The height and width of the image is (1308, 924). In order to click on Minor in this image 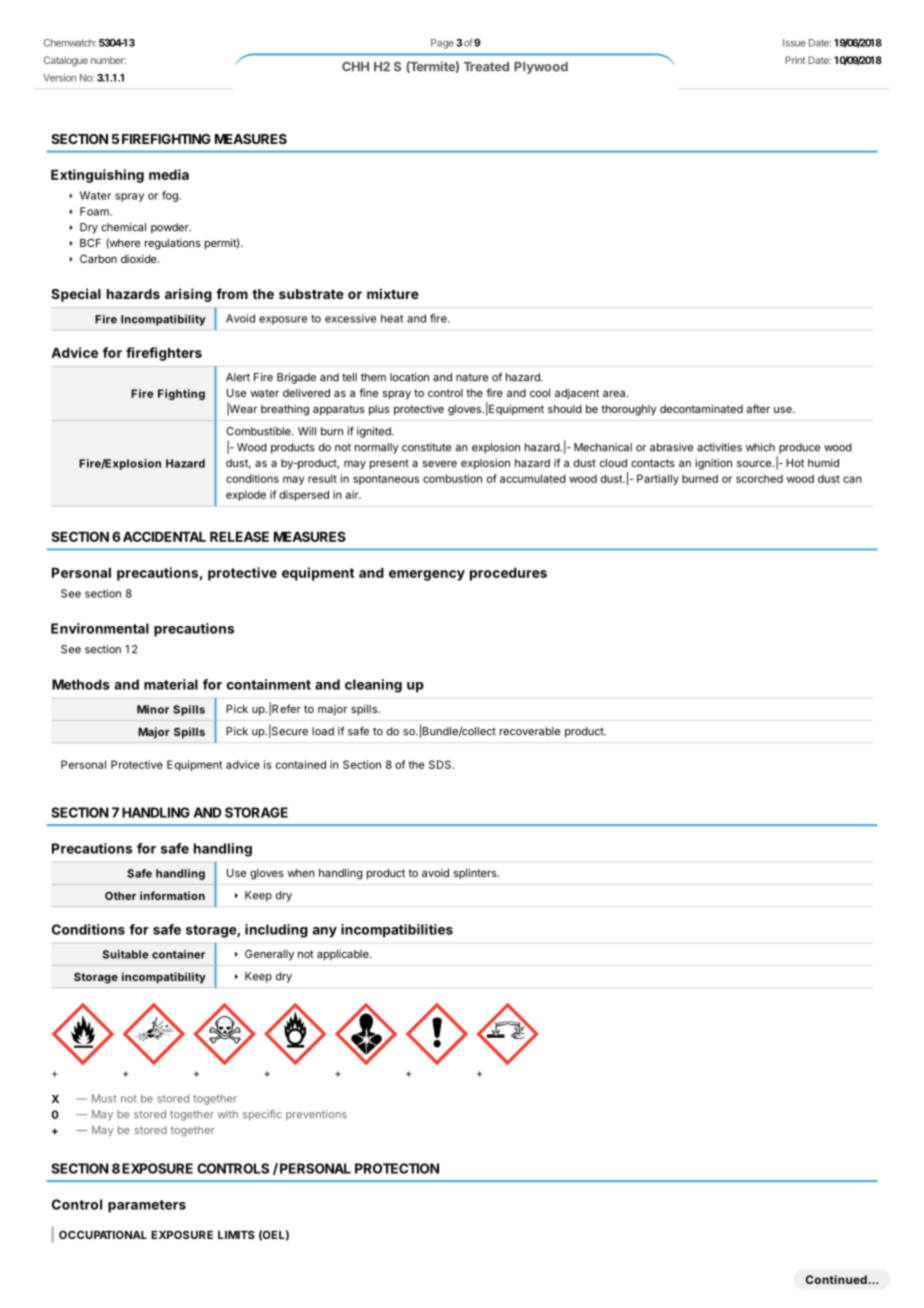, I will do `click(153, 709)`.
